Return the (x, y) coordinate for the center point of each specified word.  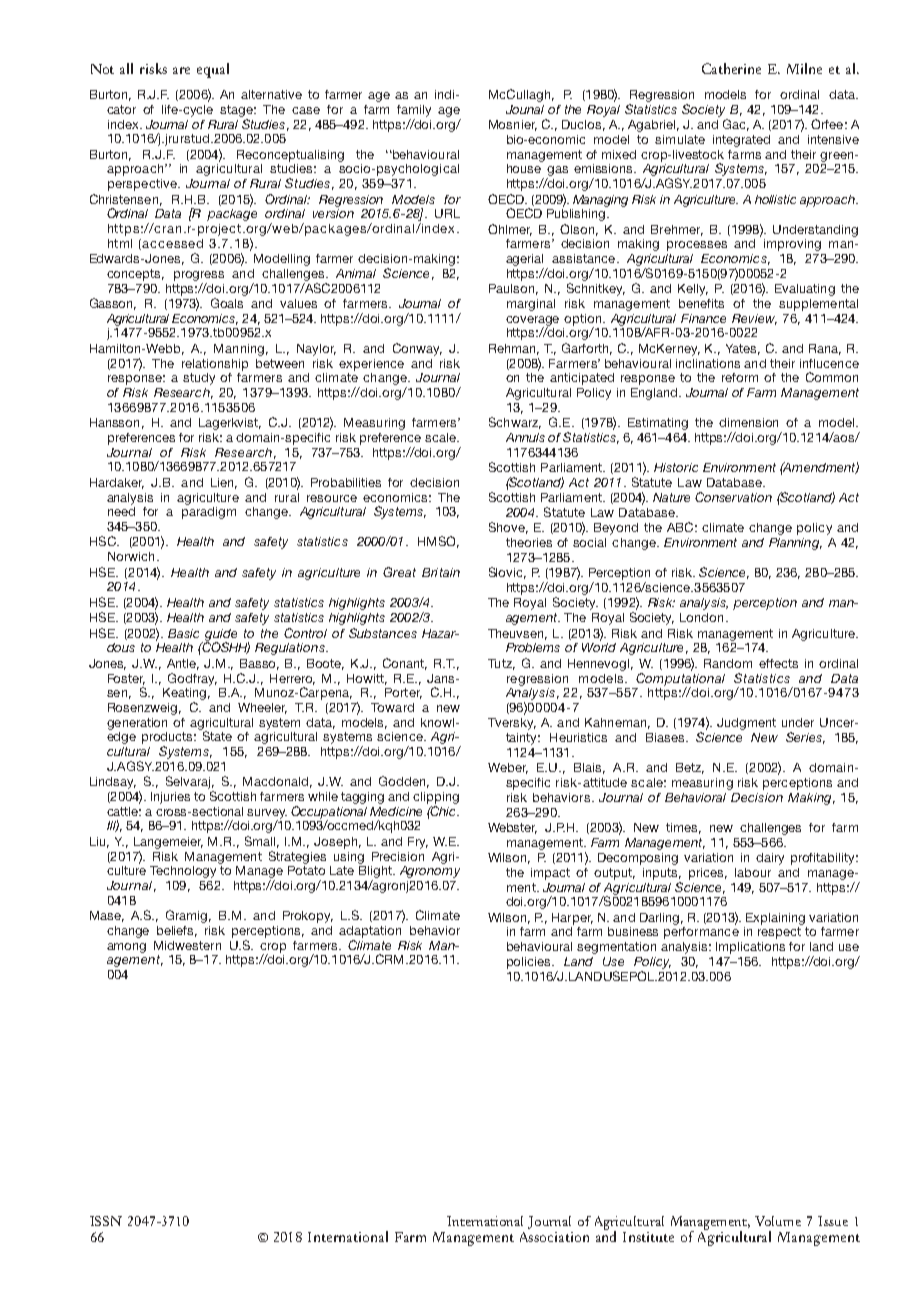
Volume (778, 1221)
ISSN (106, 1221)
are (181, 70)
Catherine (731, 68)
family (414, 111)
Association (554, 1237)
